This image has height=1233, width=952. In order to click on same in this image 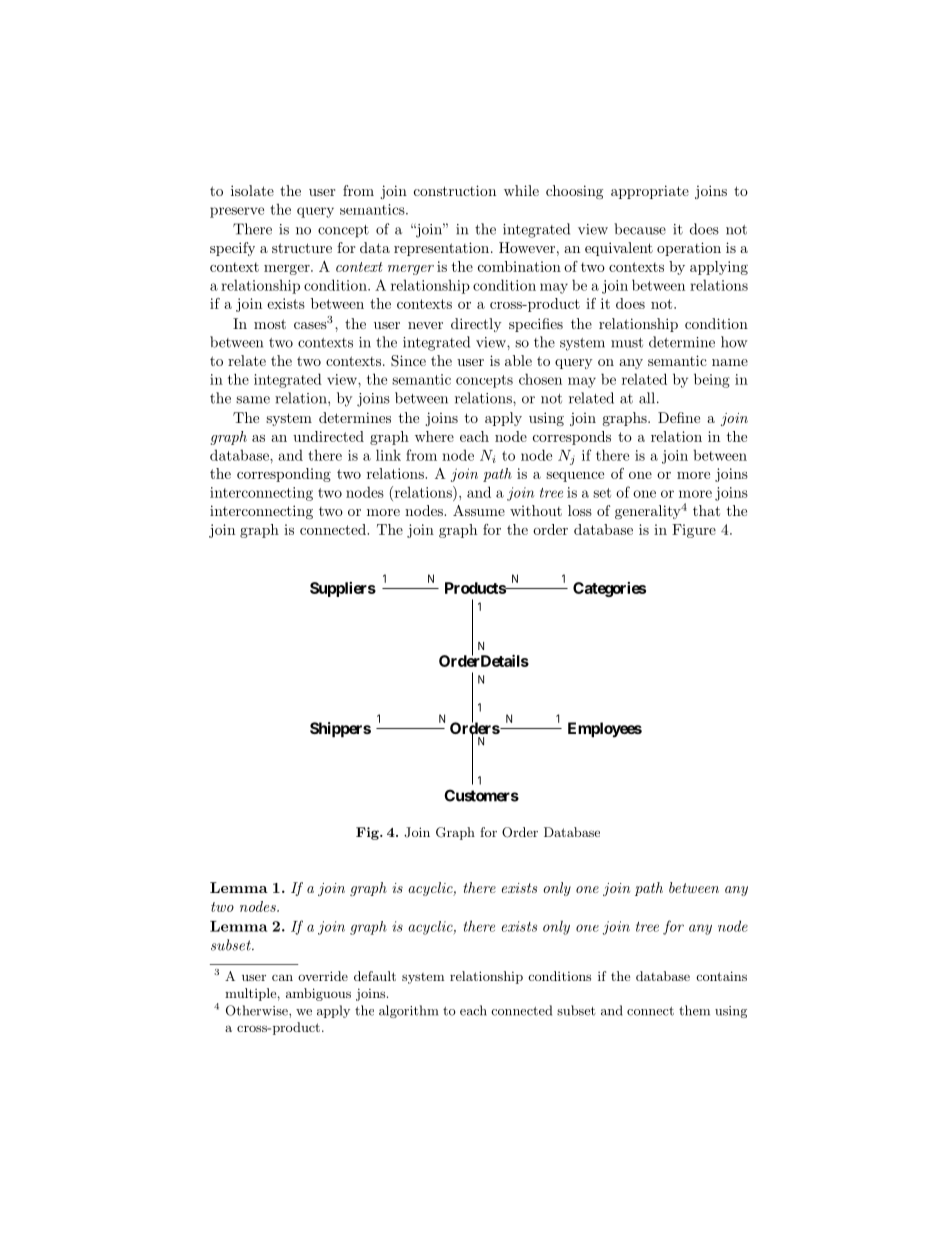, I will do `click(253, 400)`.
